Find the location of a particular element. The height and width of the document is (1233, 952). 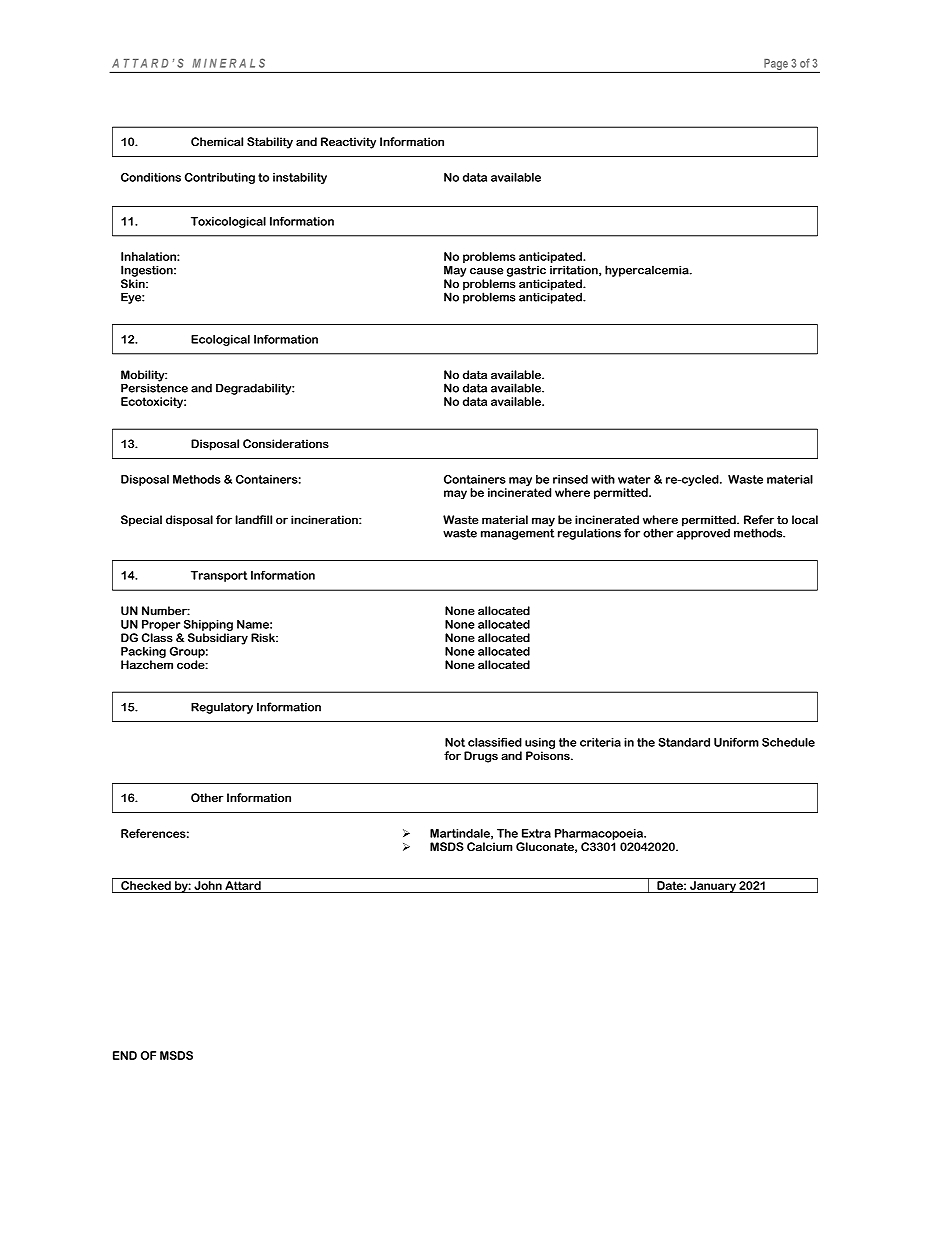

irritation is located at coordinates (575, 271).
